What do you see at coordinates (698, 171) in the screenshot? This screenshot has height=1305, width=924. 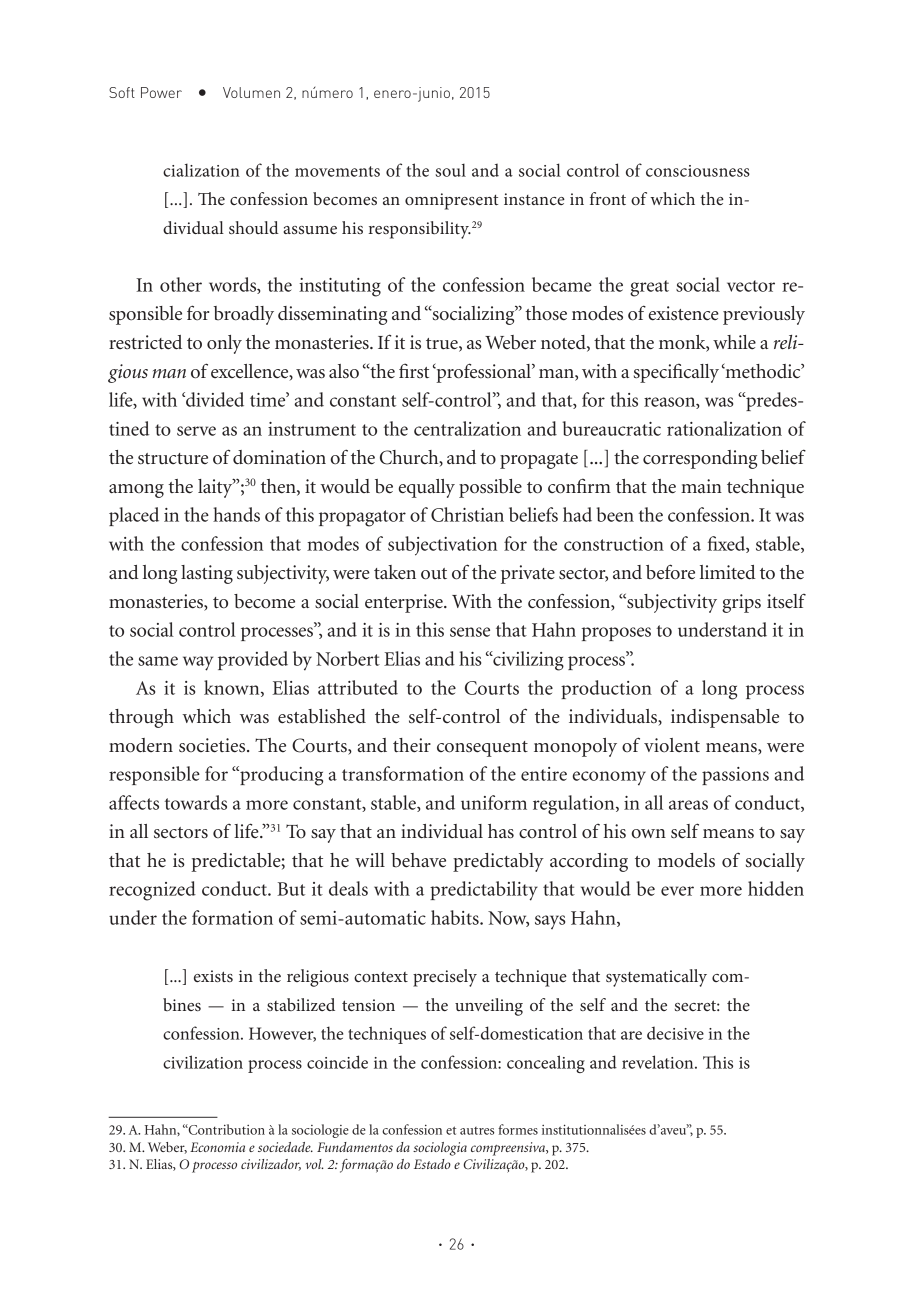 I see `consciousness` at bounding box center [698, 171].
